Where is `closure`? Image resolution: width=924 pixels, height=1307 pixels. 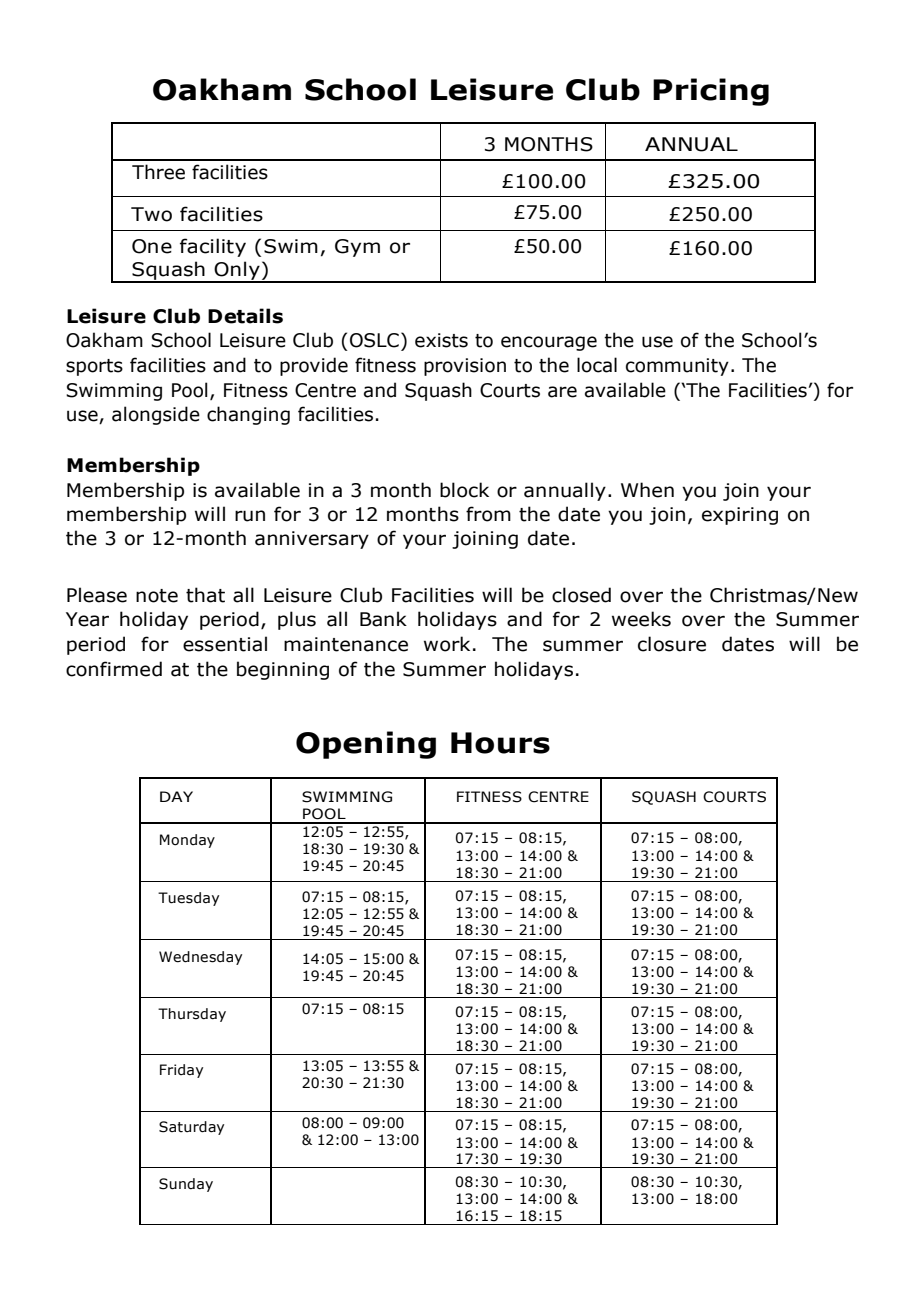 closure is located at coordinates (672, 644).
